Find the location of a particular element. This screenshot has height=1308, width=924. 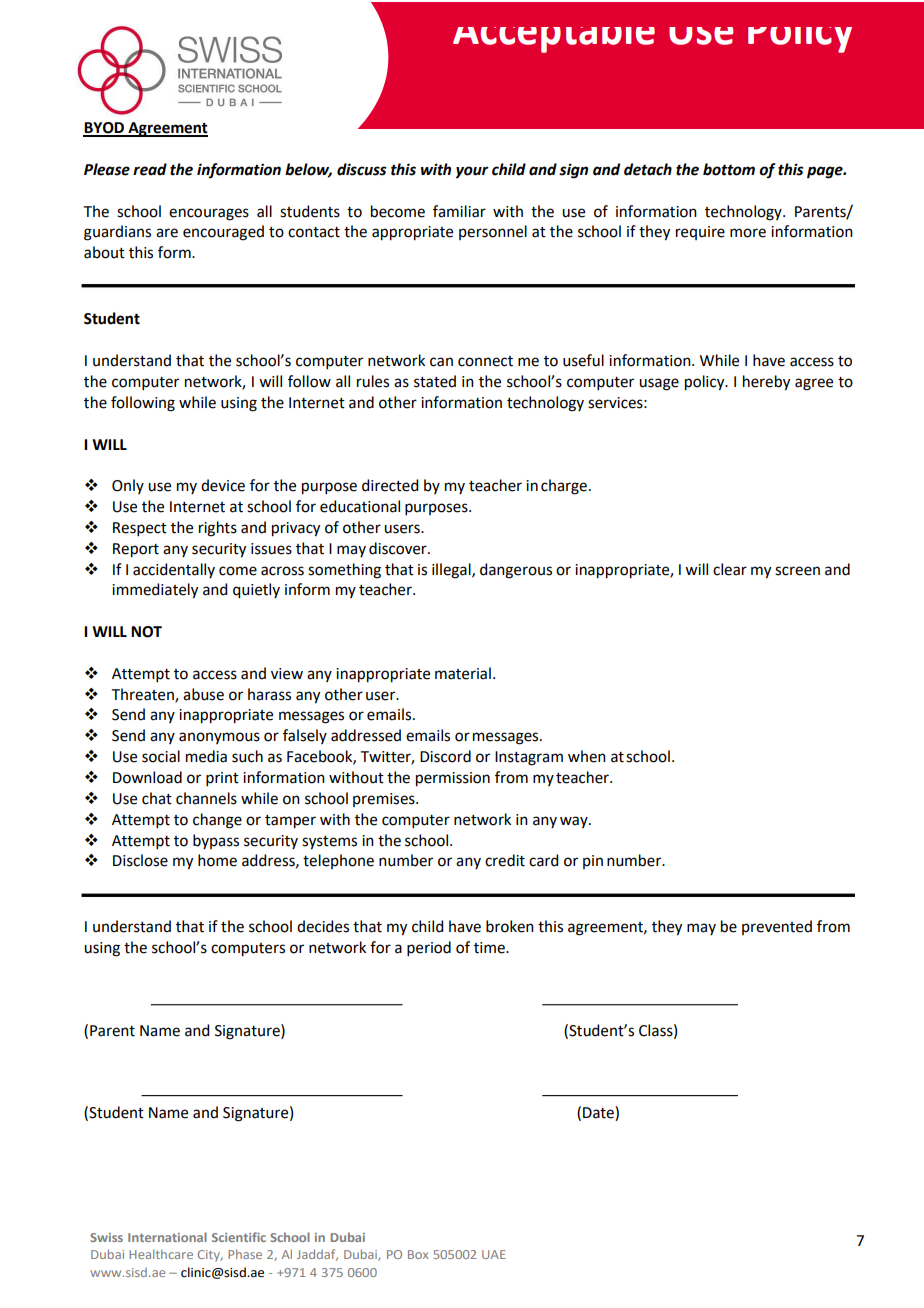

home is located at coordinates (217, 860).
